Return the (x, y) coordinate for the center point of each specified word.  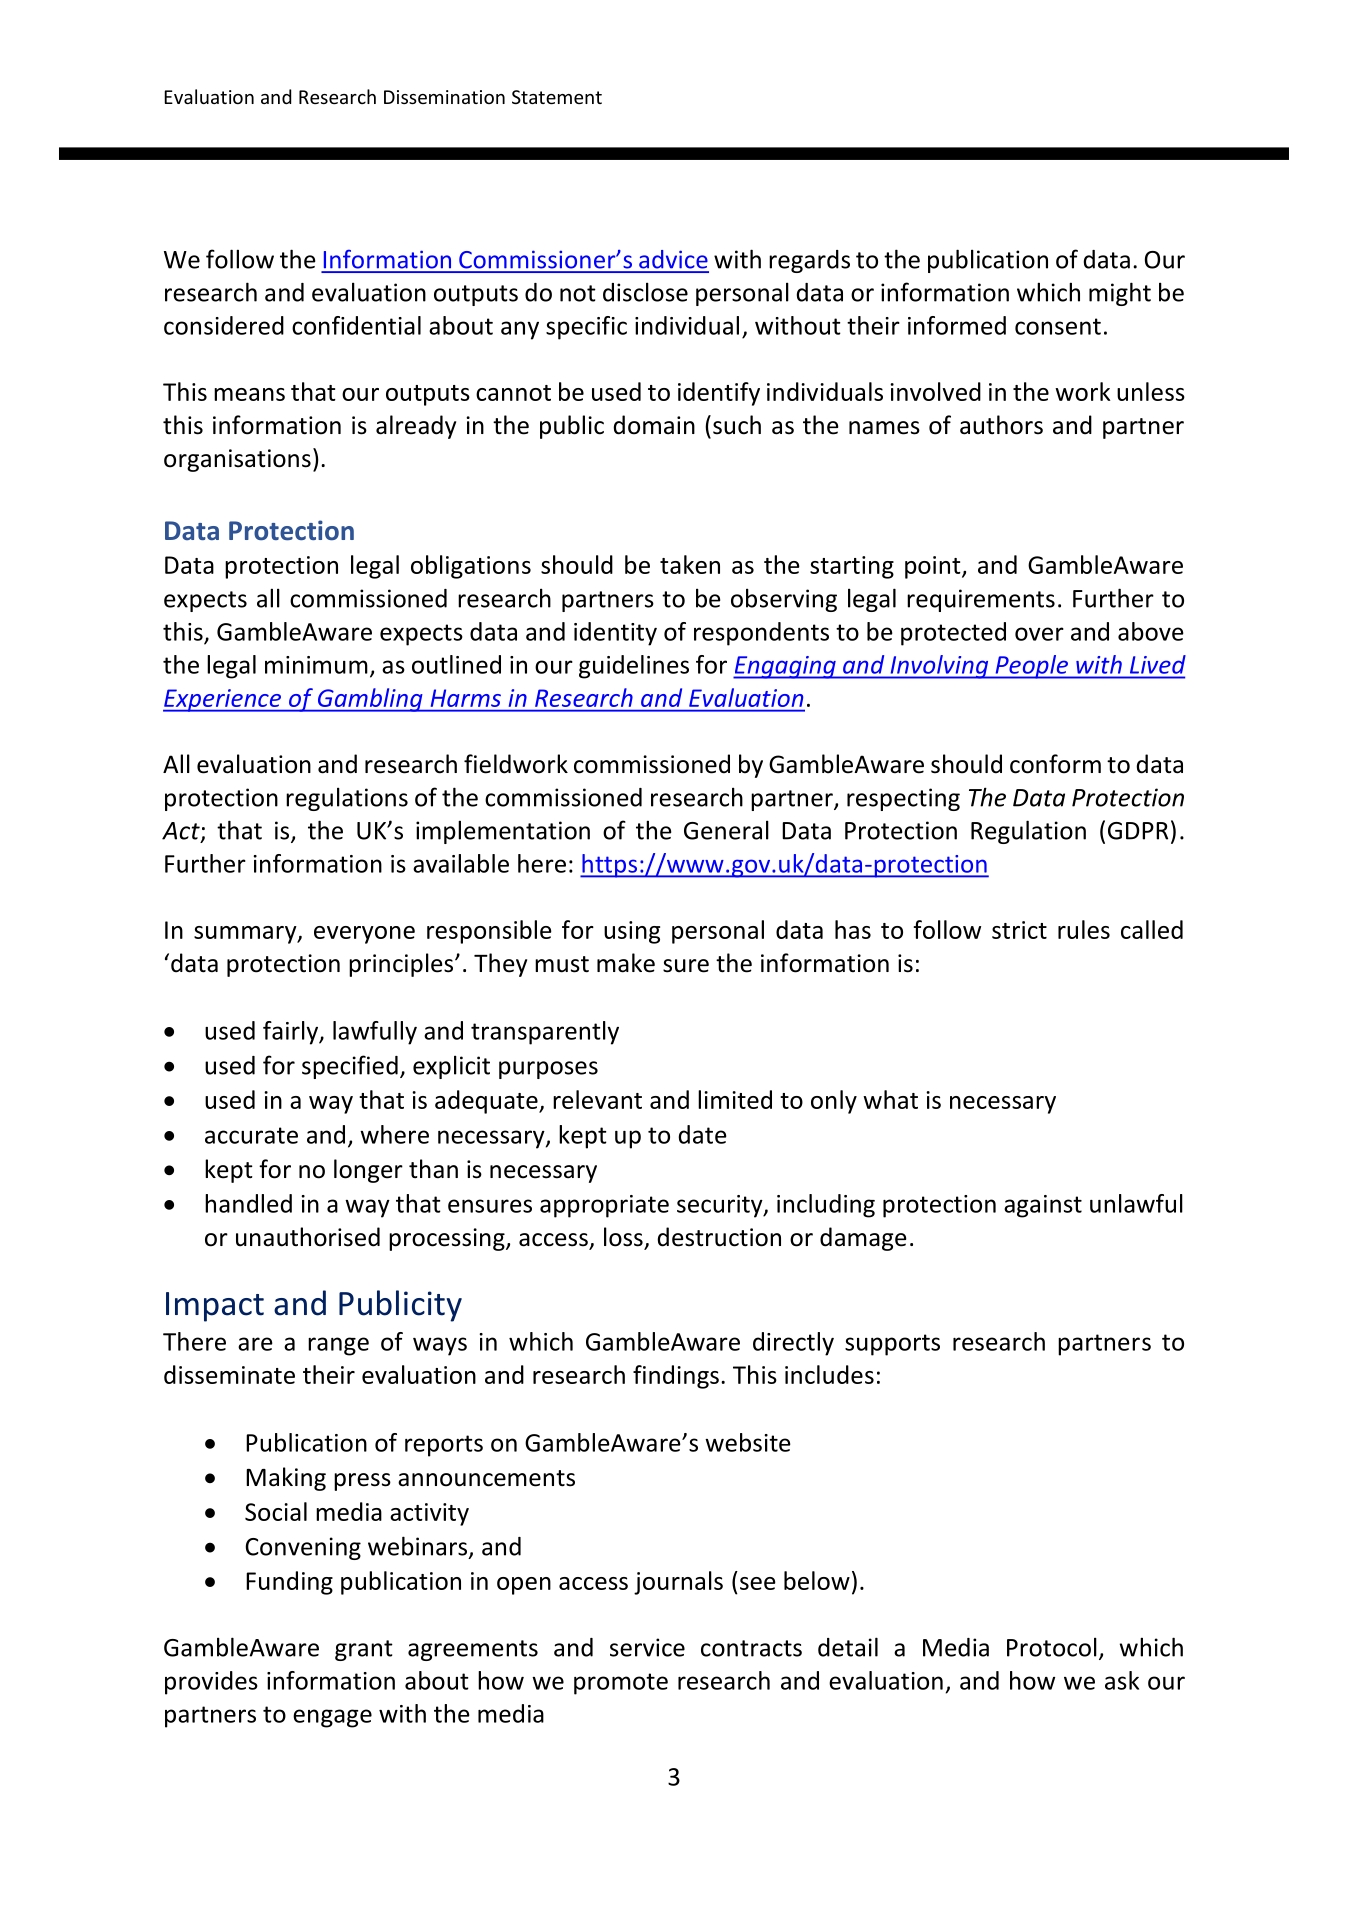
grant (364, 1650)
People (1031, 667)
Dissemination (444, 97)
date (702, 1134)
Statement (557, 97)
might (1120, 294)
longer (368, 1171)
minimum (316, 665)
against (1043, 1206)
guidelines (634, 667)
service (647, 1647)
